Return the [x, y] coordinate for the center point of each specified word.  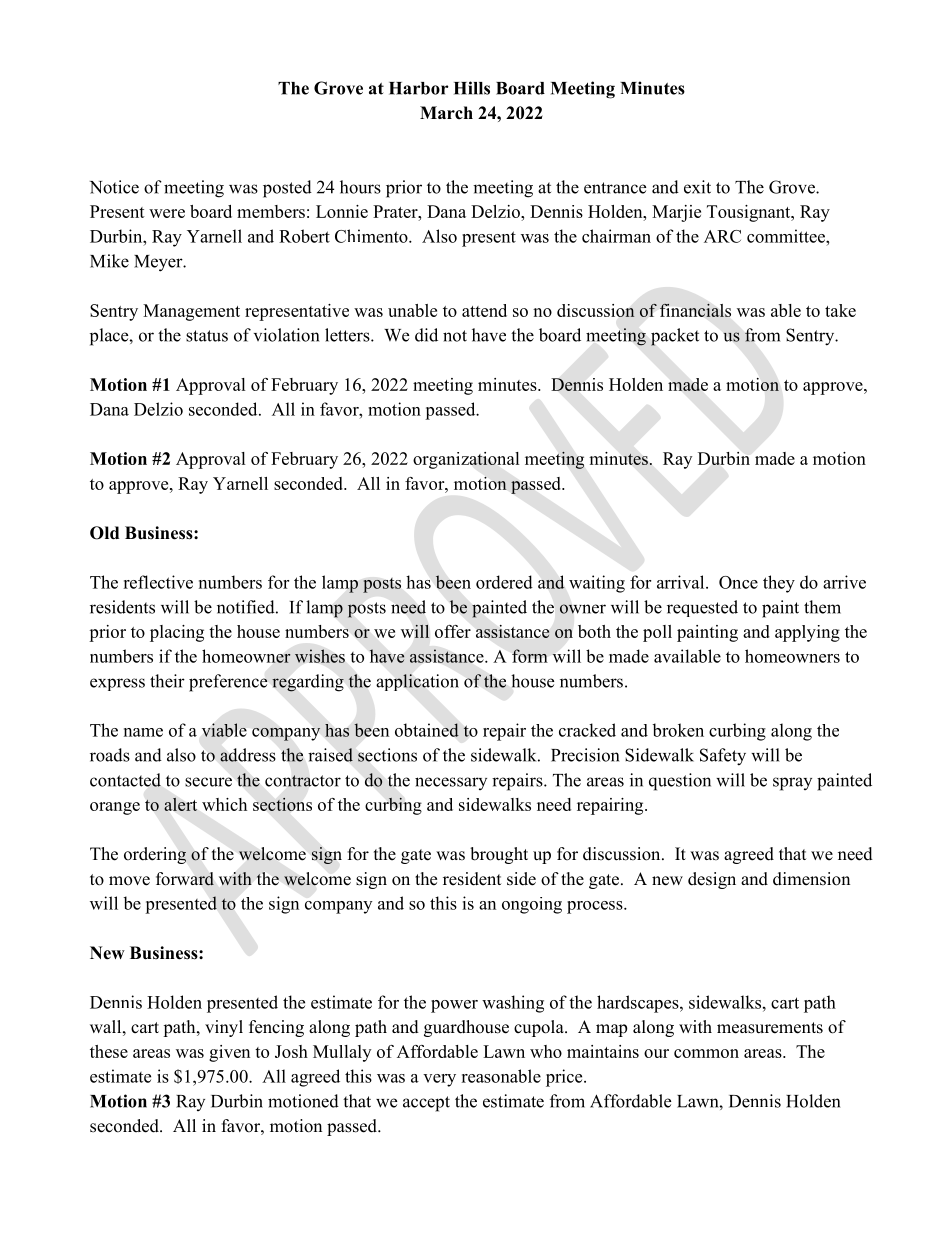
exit [697, 187]
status [207, 336]
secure [208, 782]
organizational [466, 460]
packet [675, 337]
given [229, 1053]
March [446, 113]
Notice [114, 187]
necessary [451, 783]
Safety [723, 757]
